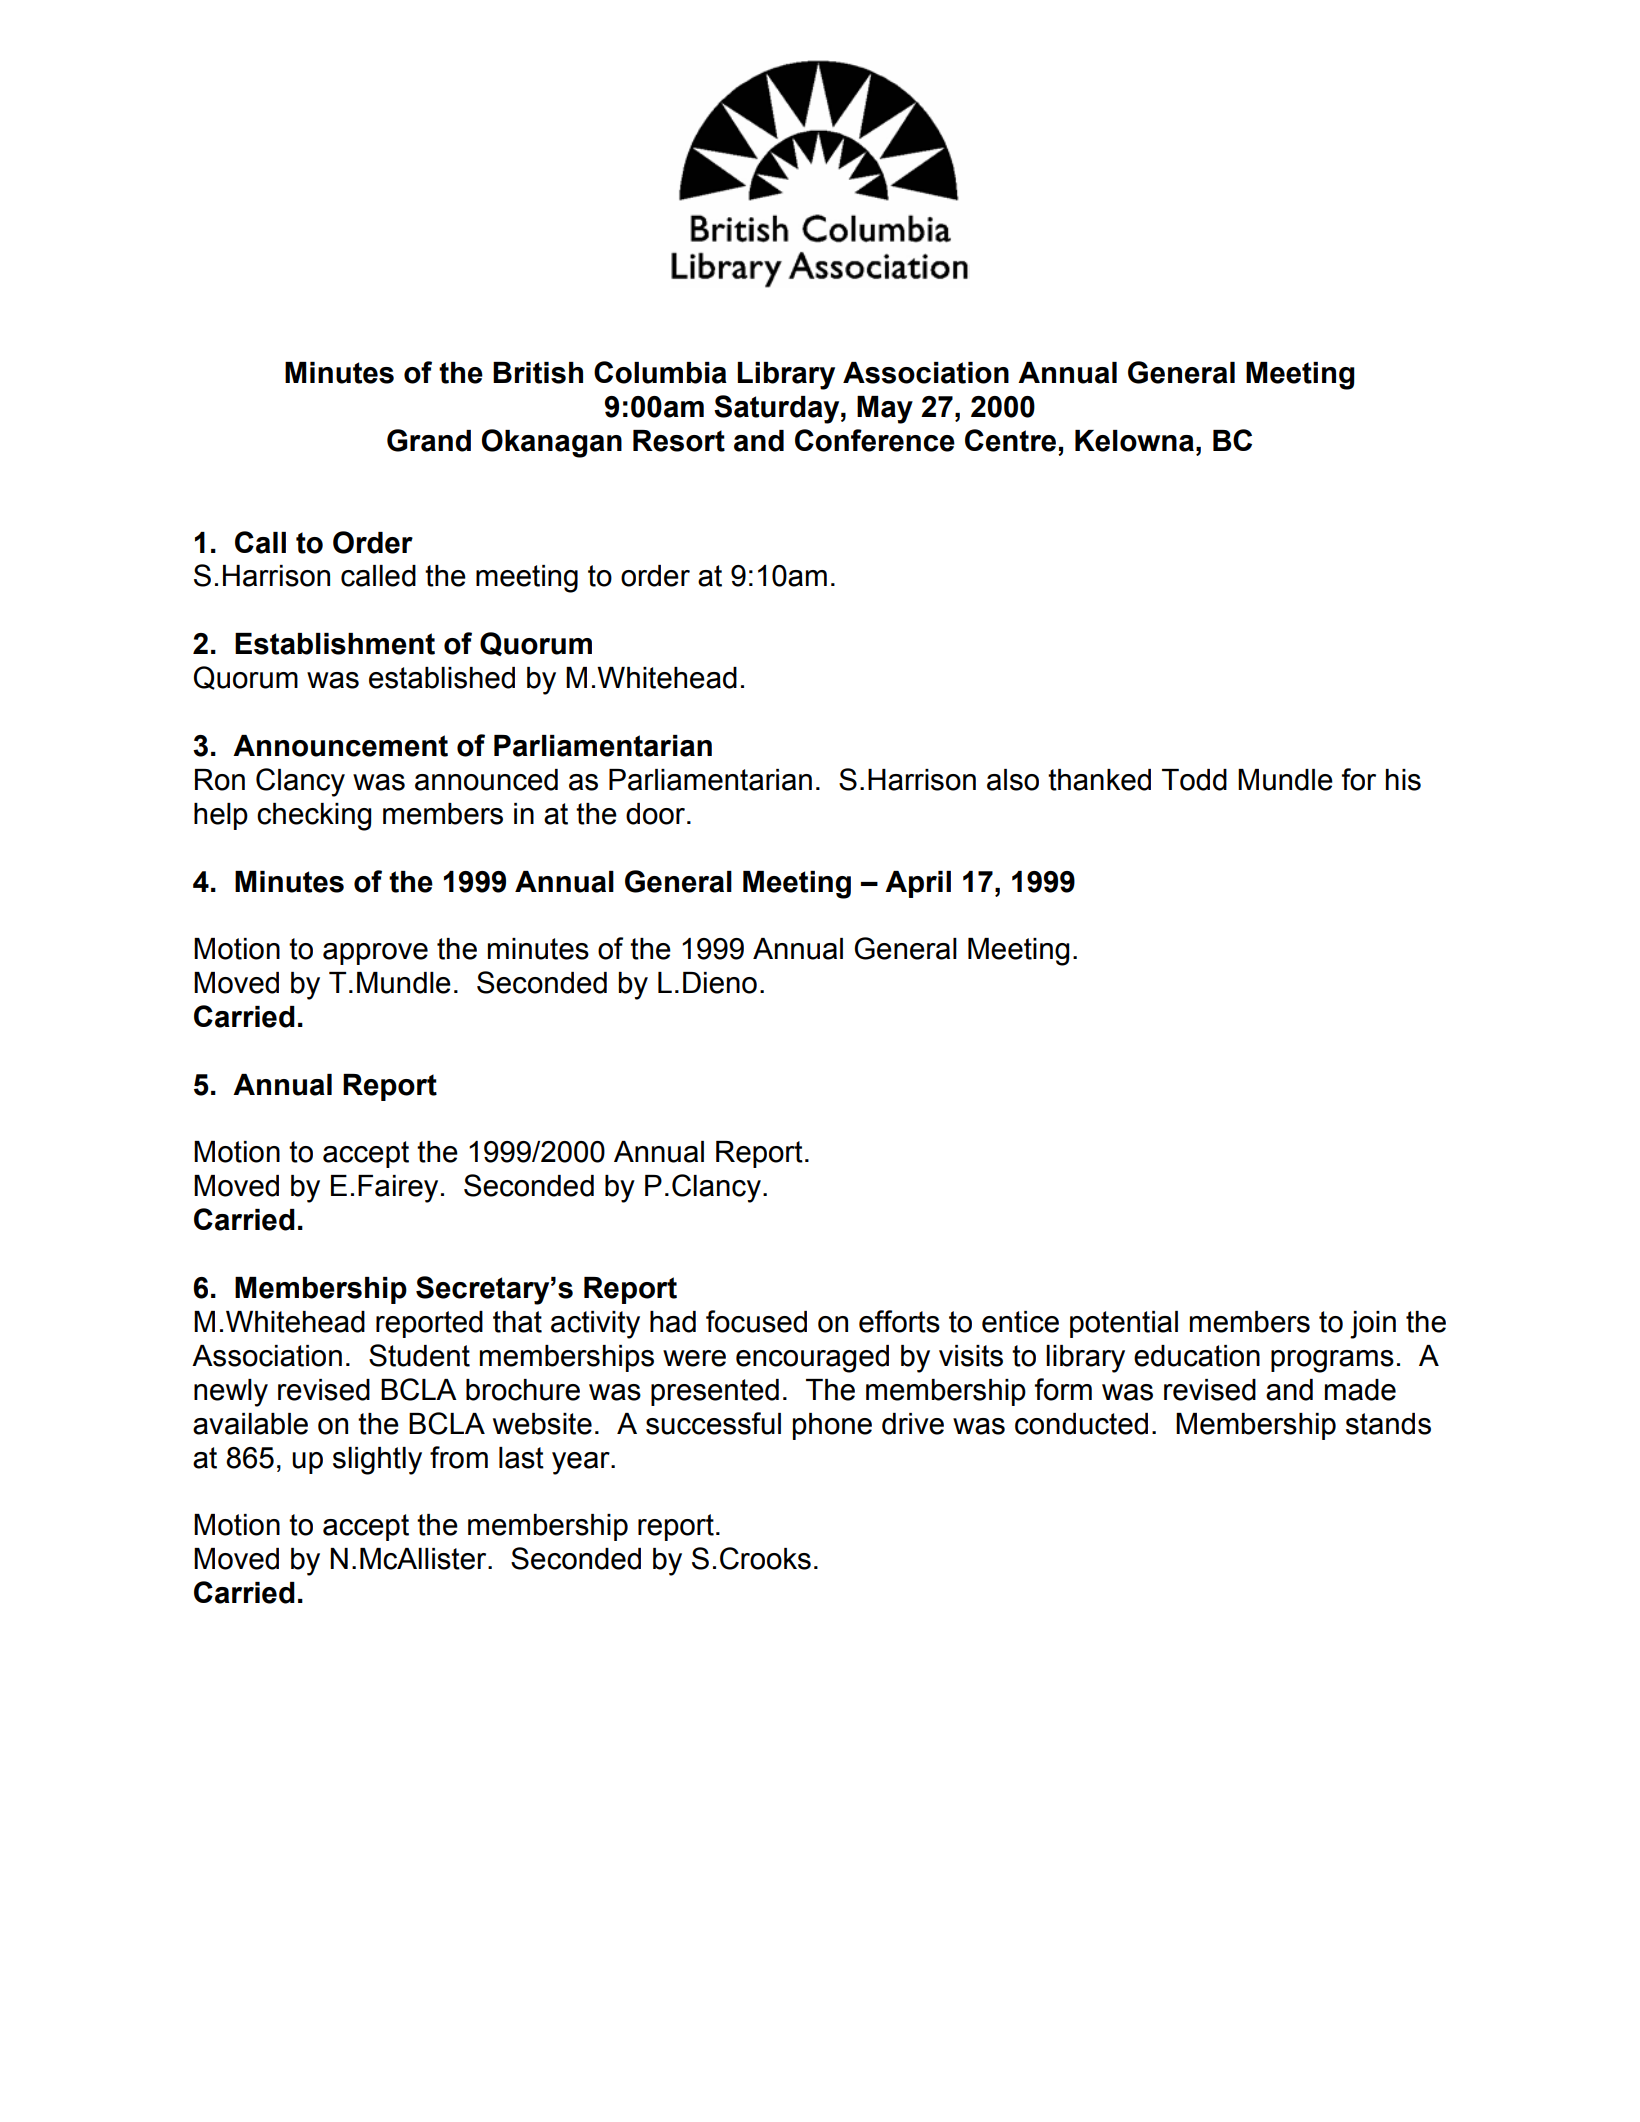  Describe the element at coordinates (517, 1322) in the screenshot. I see `that` at that location.
